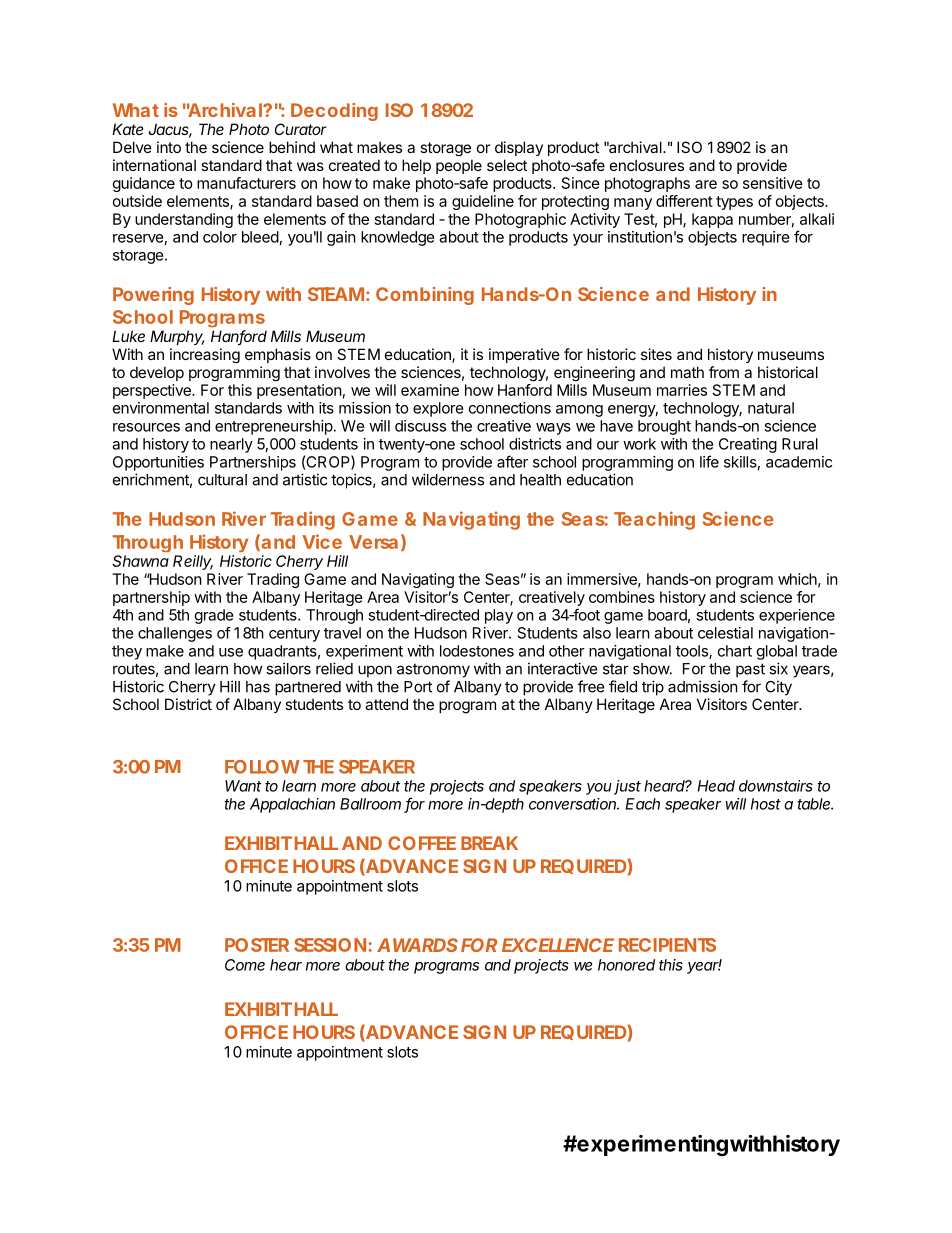  Describe the element at coordinates (169, 147) in the image. I see `into` at that location.
